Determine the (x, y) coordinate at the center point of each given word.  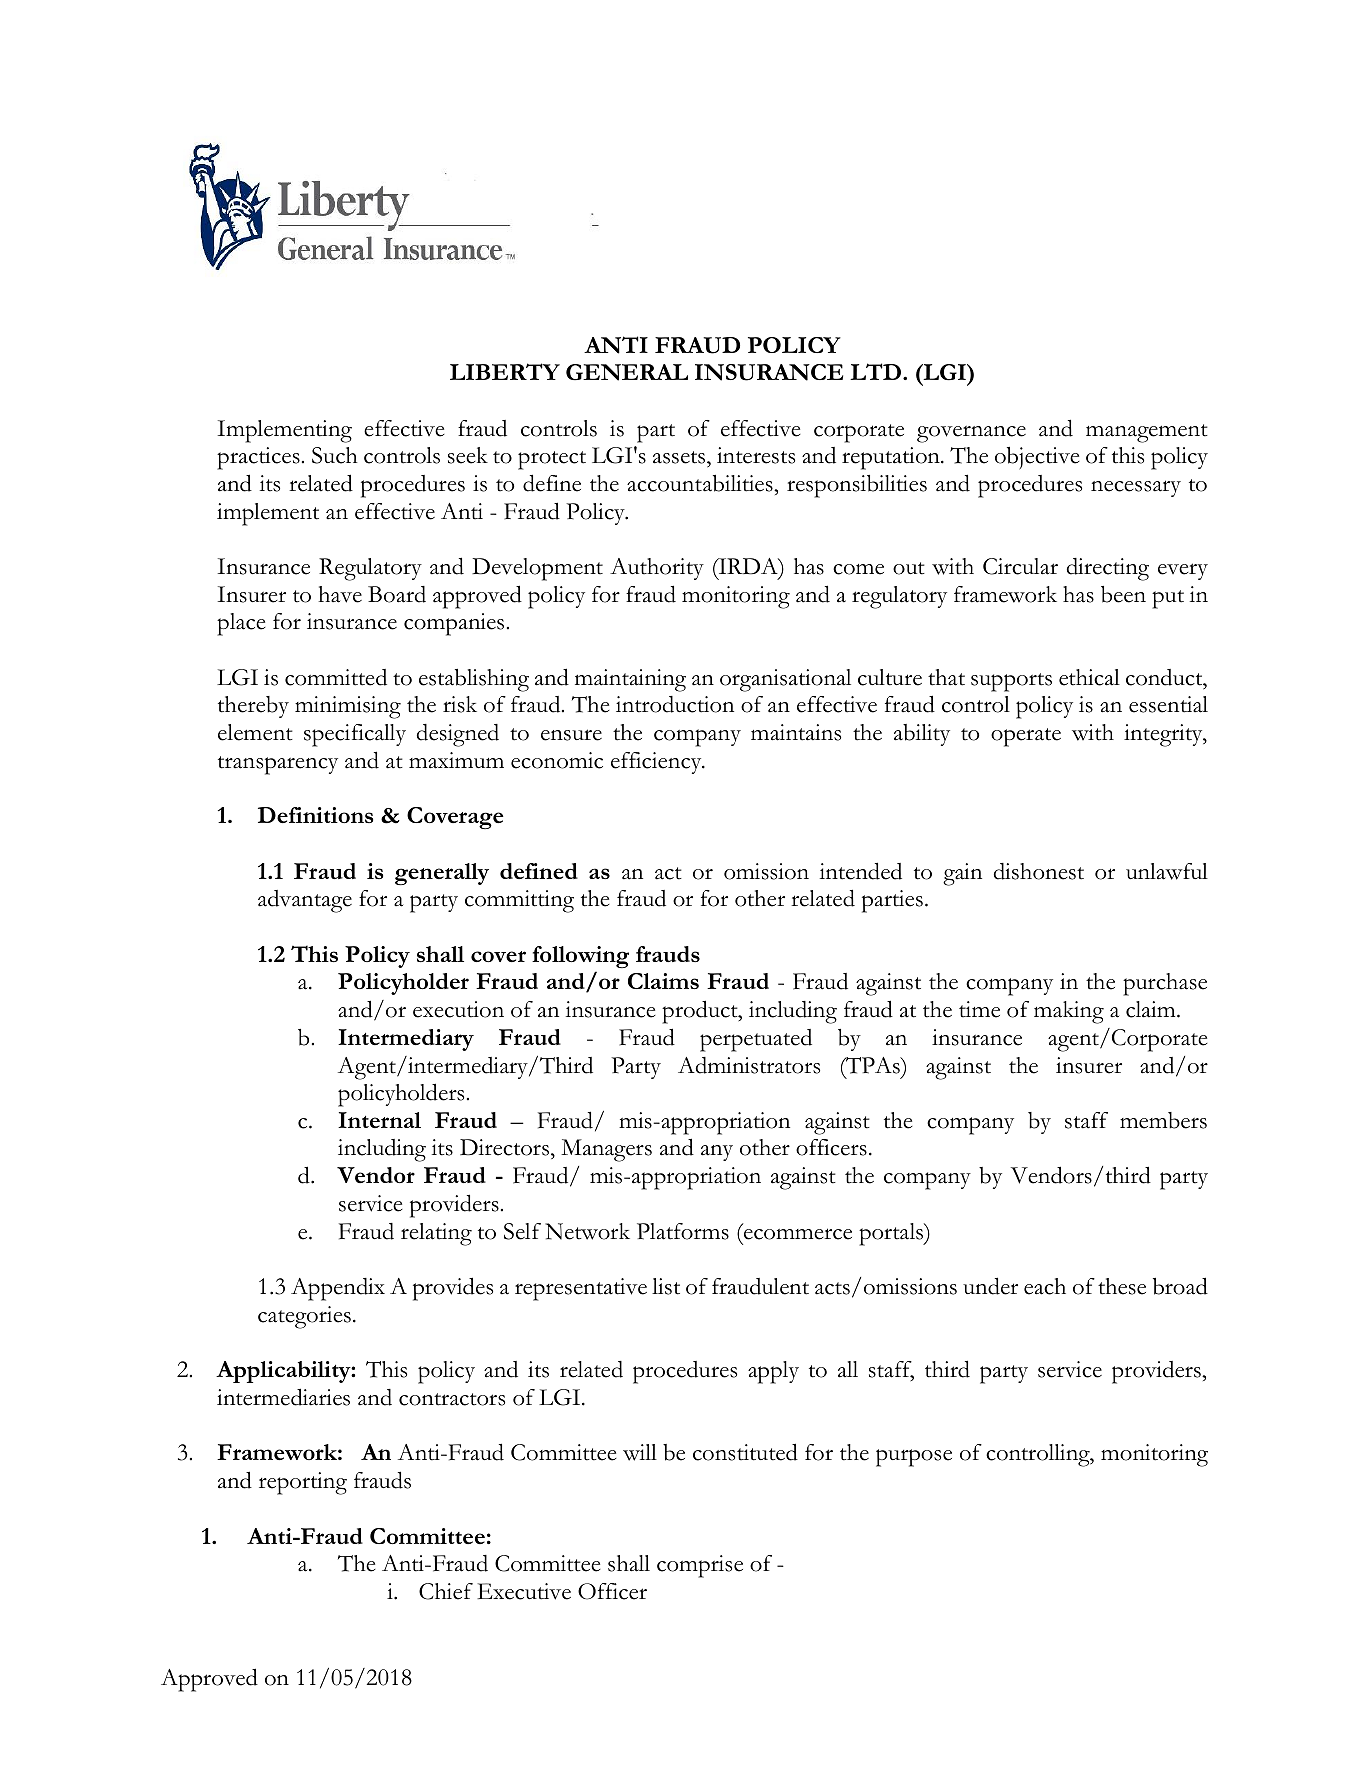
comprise (700, 1566)
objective (1037, 458)
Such (335, 455)
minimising (348, 707)
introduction (675, 704)
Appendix (338, 1289)
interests (756, 455)
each (1045, 1286)
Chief (446, 1591)
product (701, 1012)
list (666, 1286)
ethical (1089, 677)
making (1069, 1012)
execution (458, 1009)
